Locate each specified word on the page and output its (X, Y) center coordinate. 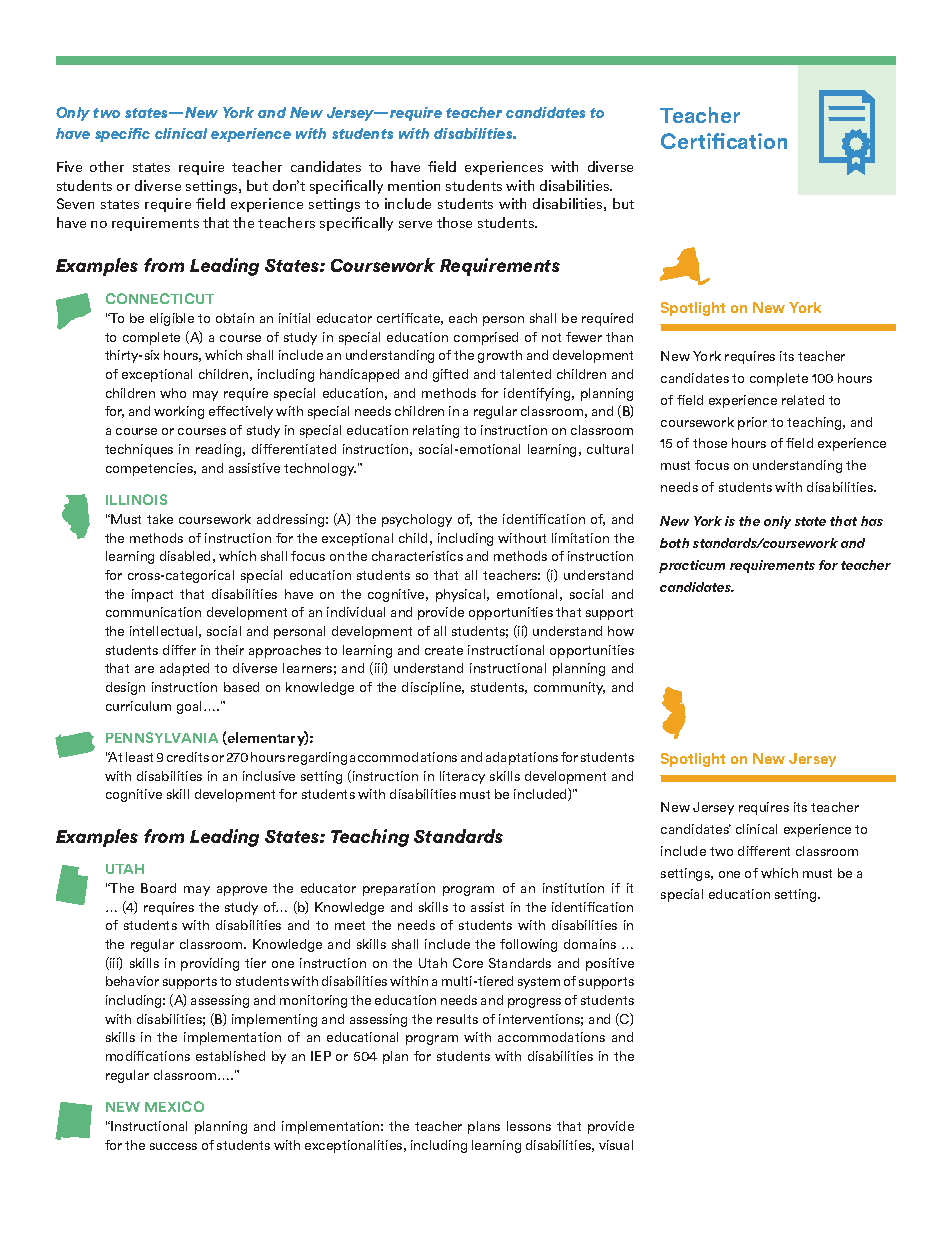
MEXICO (174, 1106)
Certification (724, 141)
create (444, 650)
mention (414, 185)
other (107, 166)
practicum (692, 566)
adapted (184, 669)
